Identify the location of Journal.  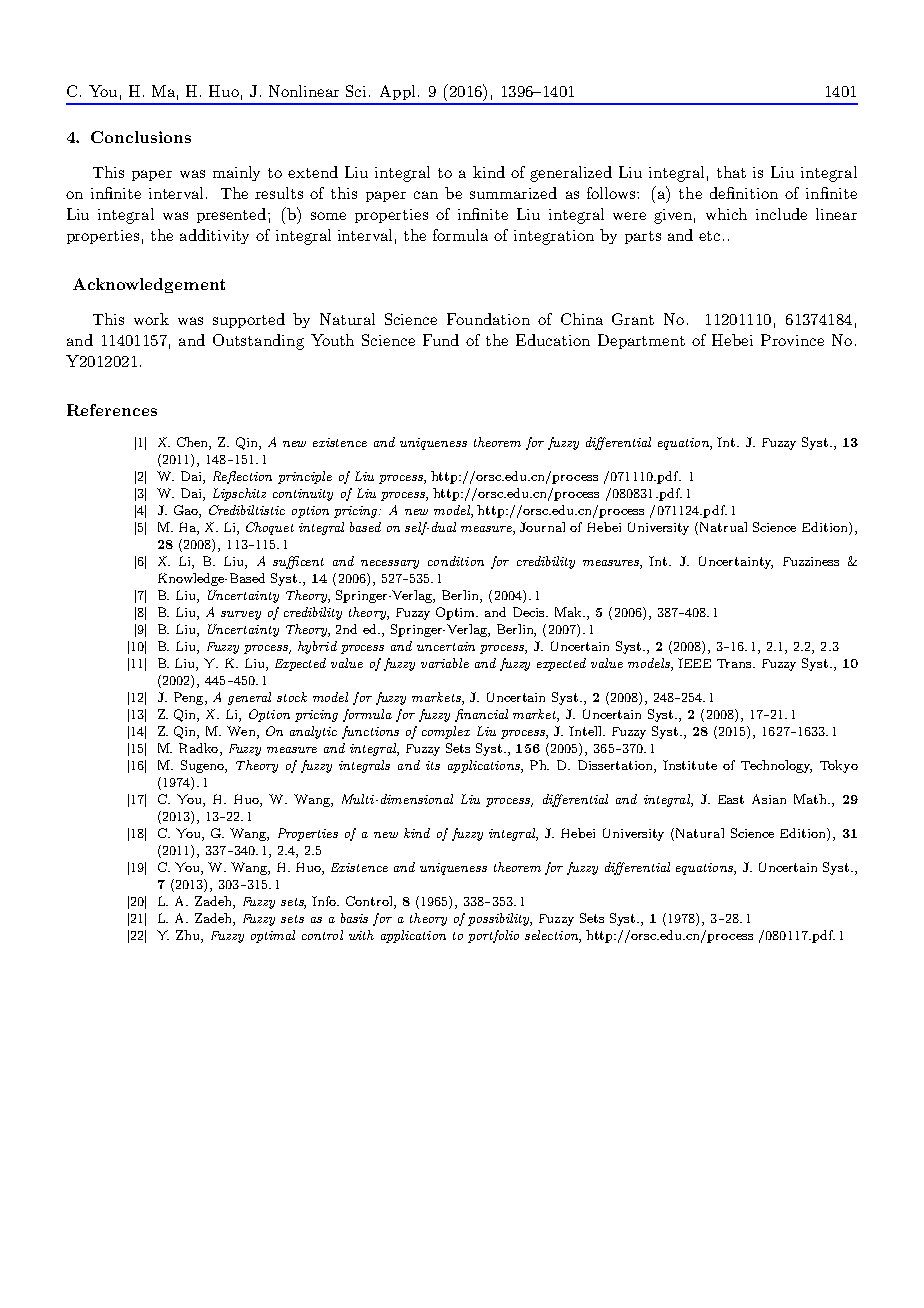
(542, 527).
